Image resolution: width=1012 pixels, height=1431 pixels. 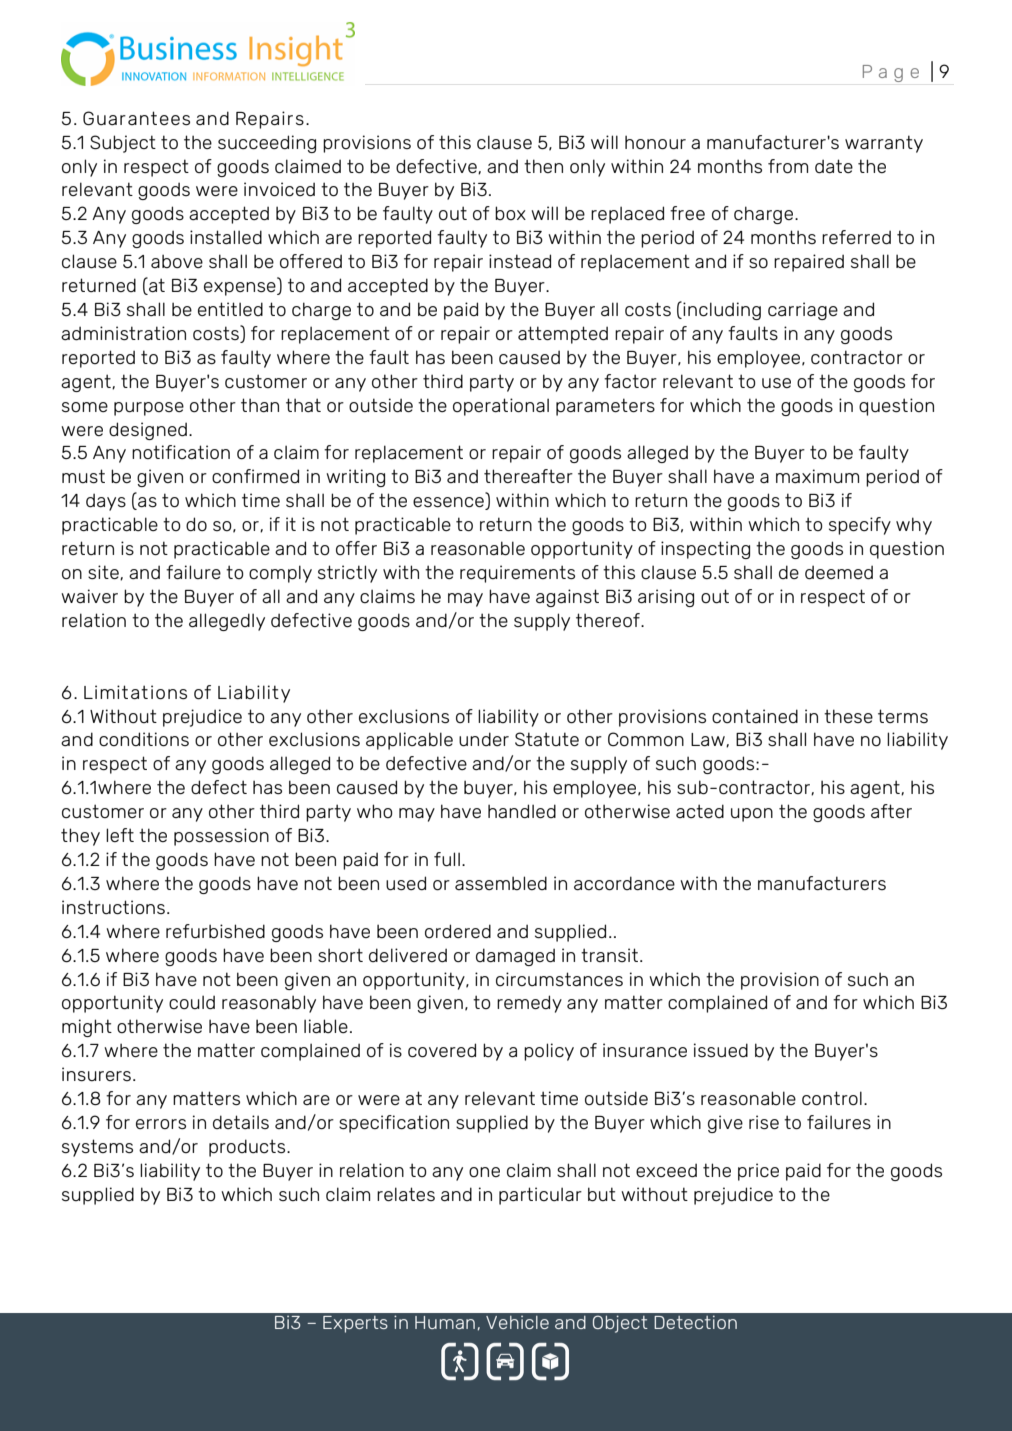 I want to click on date, so click(x=834, y=166).
